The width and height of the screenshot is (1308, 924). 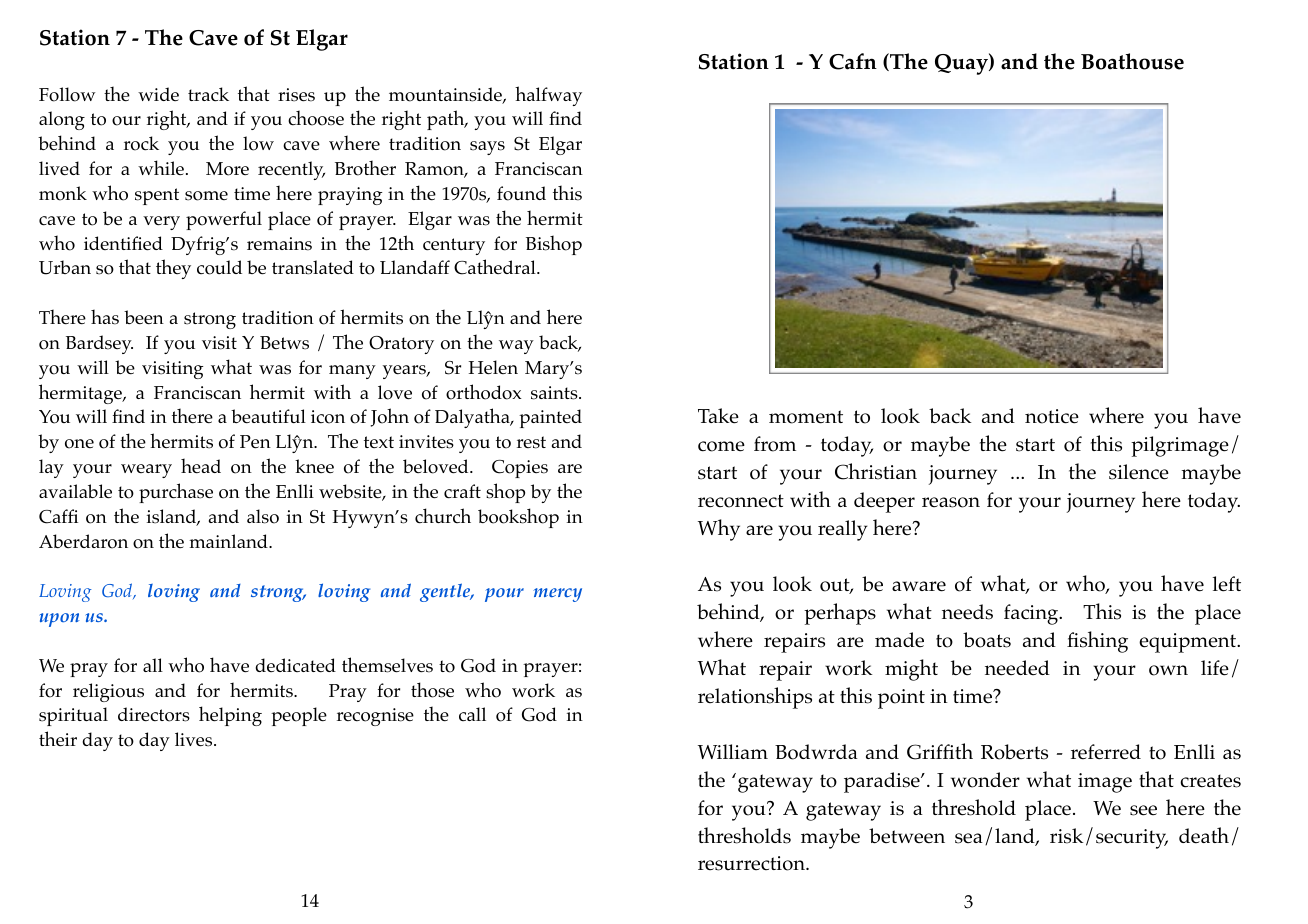 What do you see at coordinates (1139, 472) in the screenshot?
I see `silence` at bounding box center [1139, 472].
